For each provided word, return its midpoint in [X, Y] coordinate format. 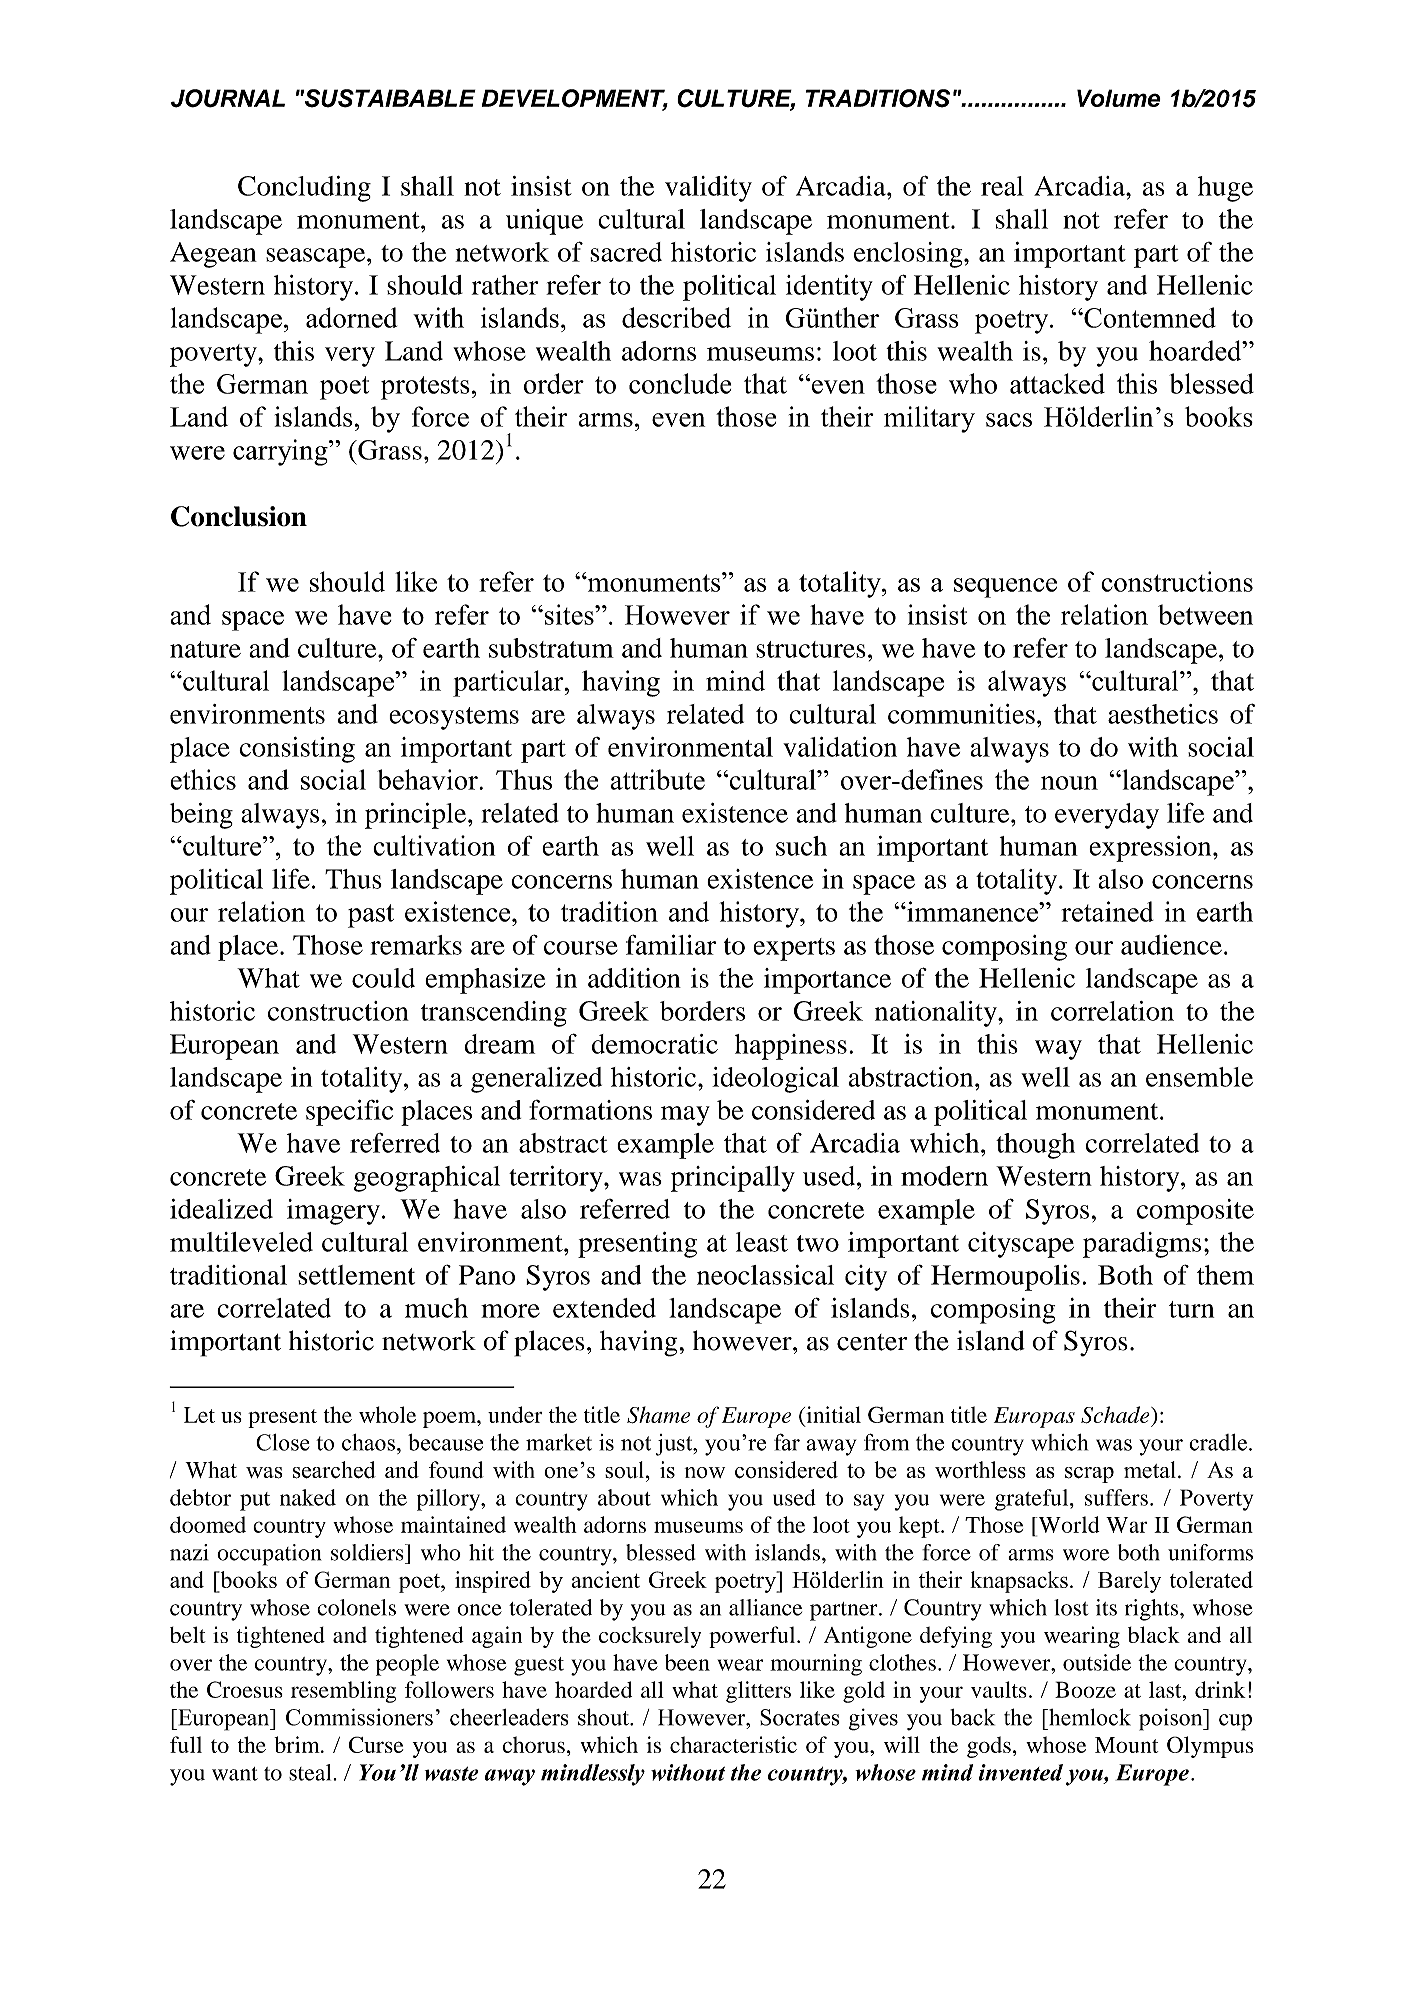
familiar [671, 944]
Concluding [304, 189]
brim [298, 1744]
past [371, 916]
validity [708, 189]
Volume [1119, 98]
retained [1108, 911]
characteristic [733, 1744]
